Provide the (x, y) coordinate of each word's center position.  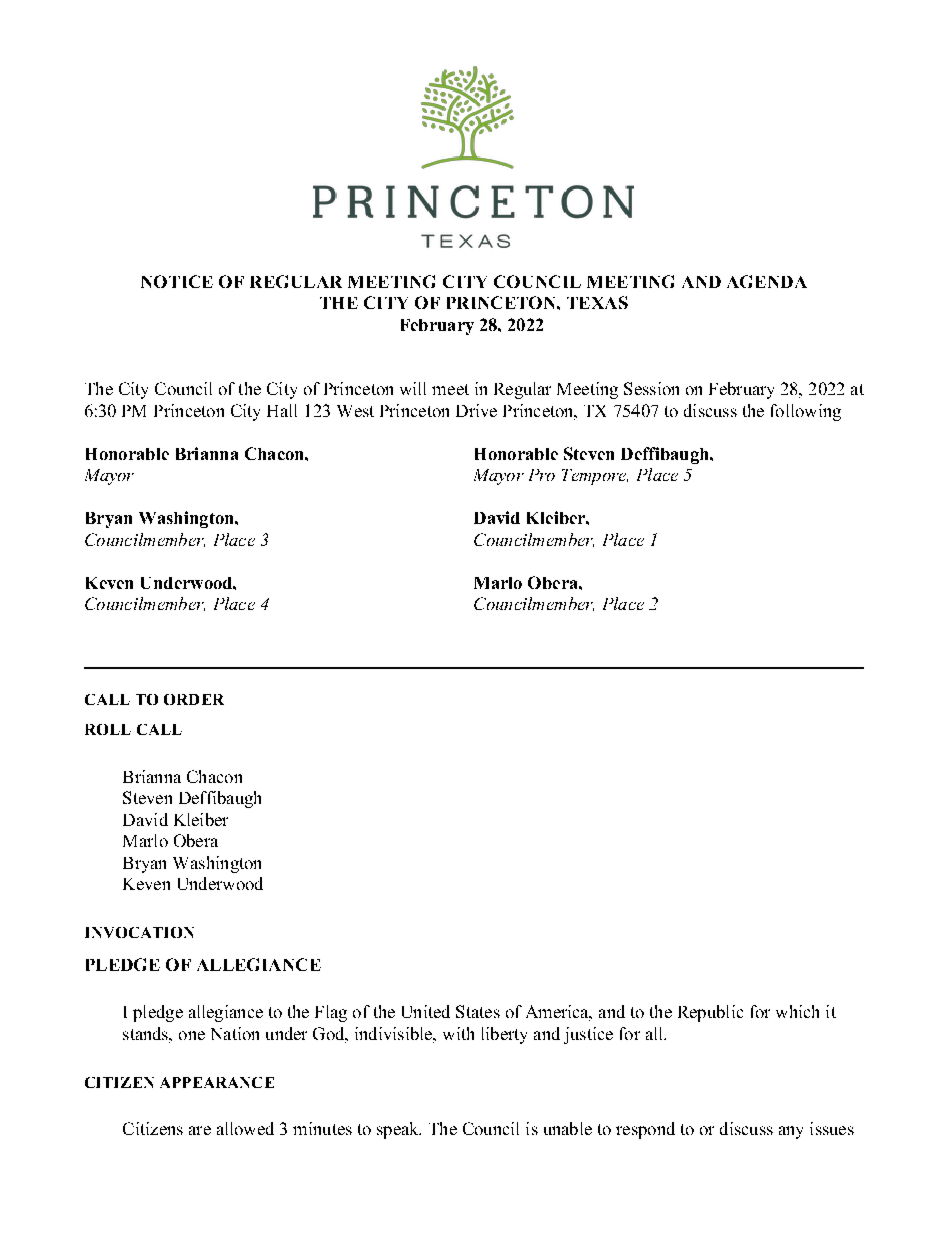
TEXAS (597, 302)
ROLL (108, 729)
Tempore (595, 477)
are (200, 1130)
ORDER (194, 699)
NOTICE (177, 281)
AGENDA (767, 281)
